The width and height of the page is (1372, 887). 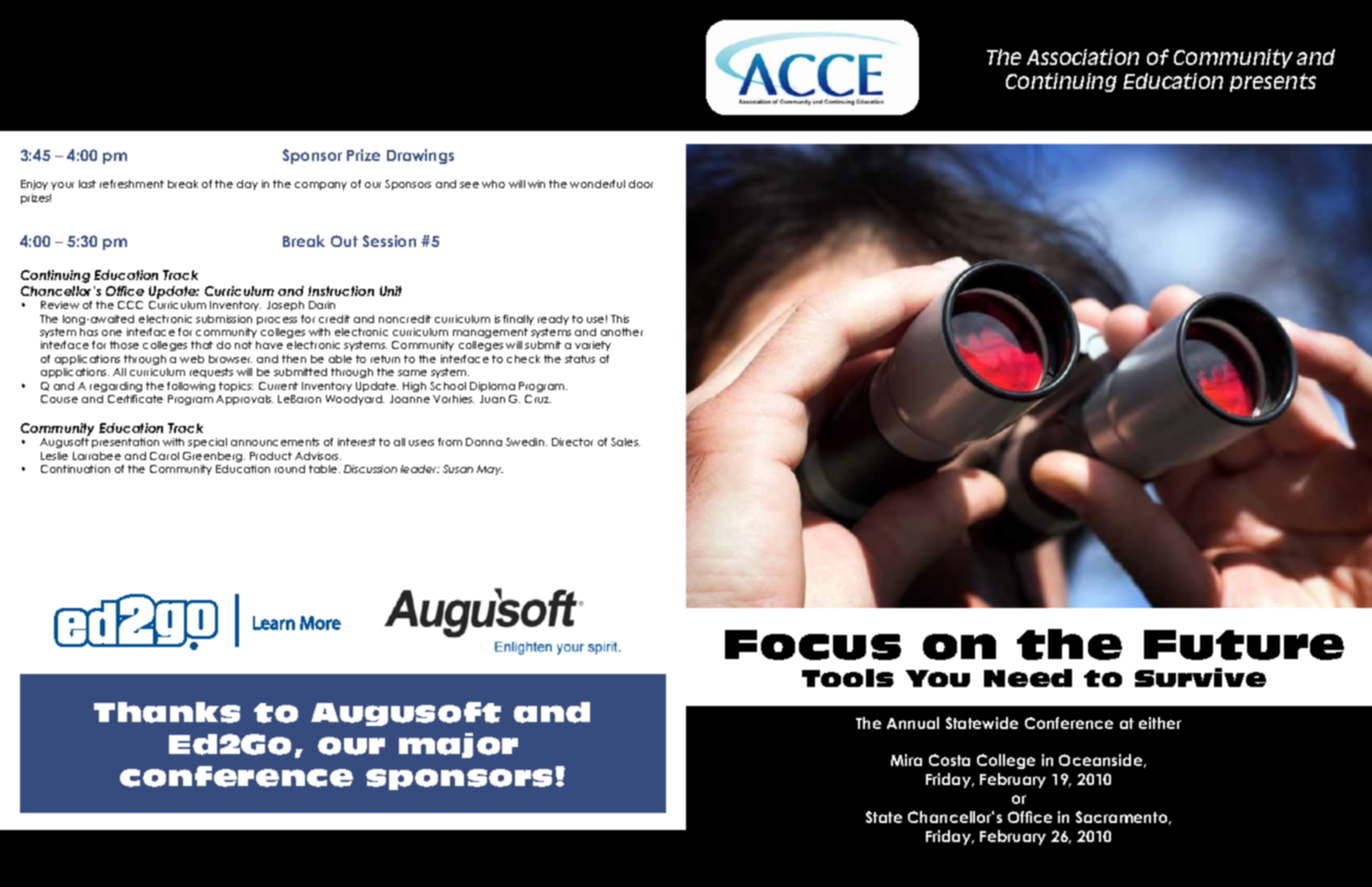 I want to click on This, so click(x=620, y=319).
